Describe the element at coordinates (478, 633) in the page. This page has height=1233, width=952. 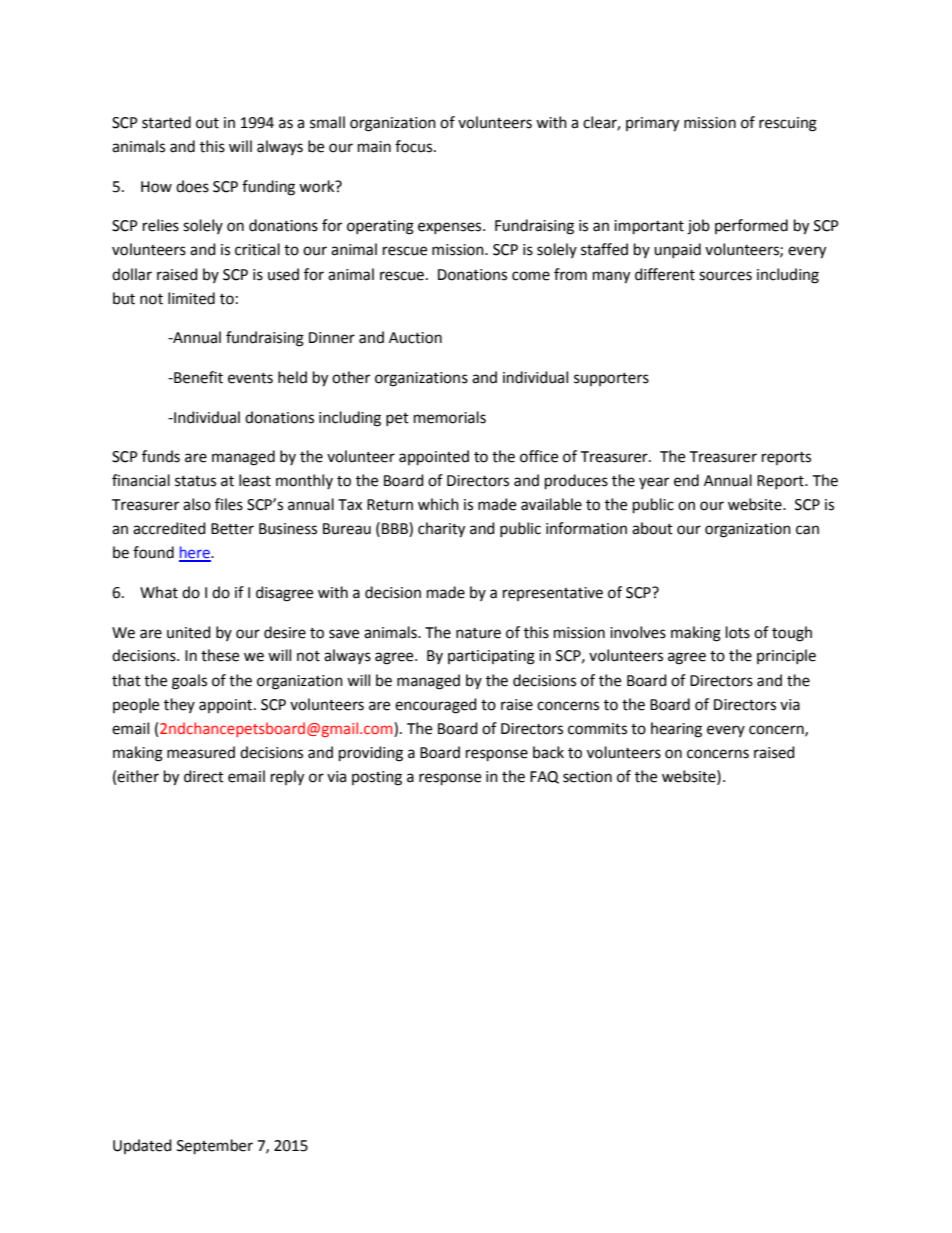
I see `nature` at that location.
